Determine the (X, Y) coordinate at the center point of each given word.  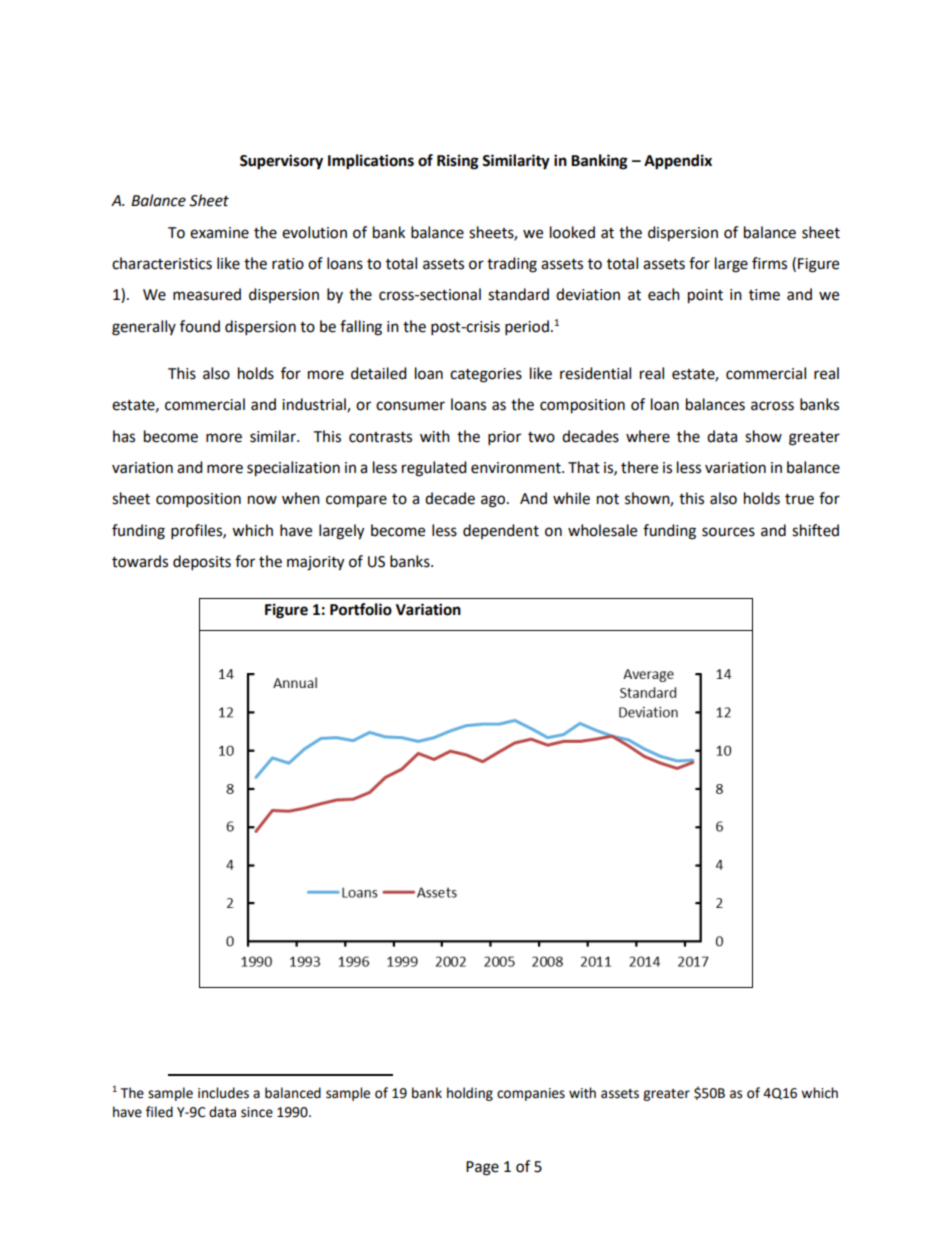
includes (223, 1093)
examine (219, 233)
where (648, 436)
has (124, 436)
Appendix (678, 162)
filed (159, 1112)
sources (728, 532)
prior (504, 438)
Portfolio (361, 609)
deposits (202, 563)
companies (531, 1094)
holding (470, 1094)
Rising (458, 162)
